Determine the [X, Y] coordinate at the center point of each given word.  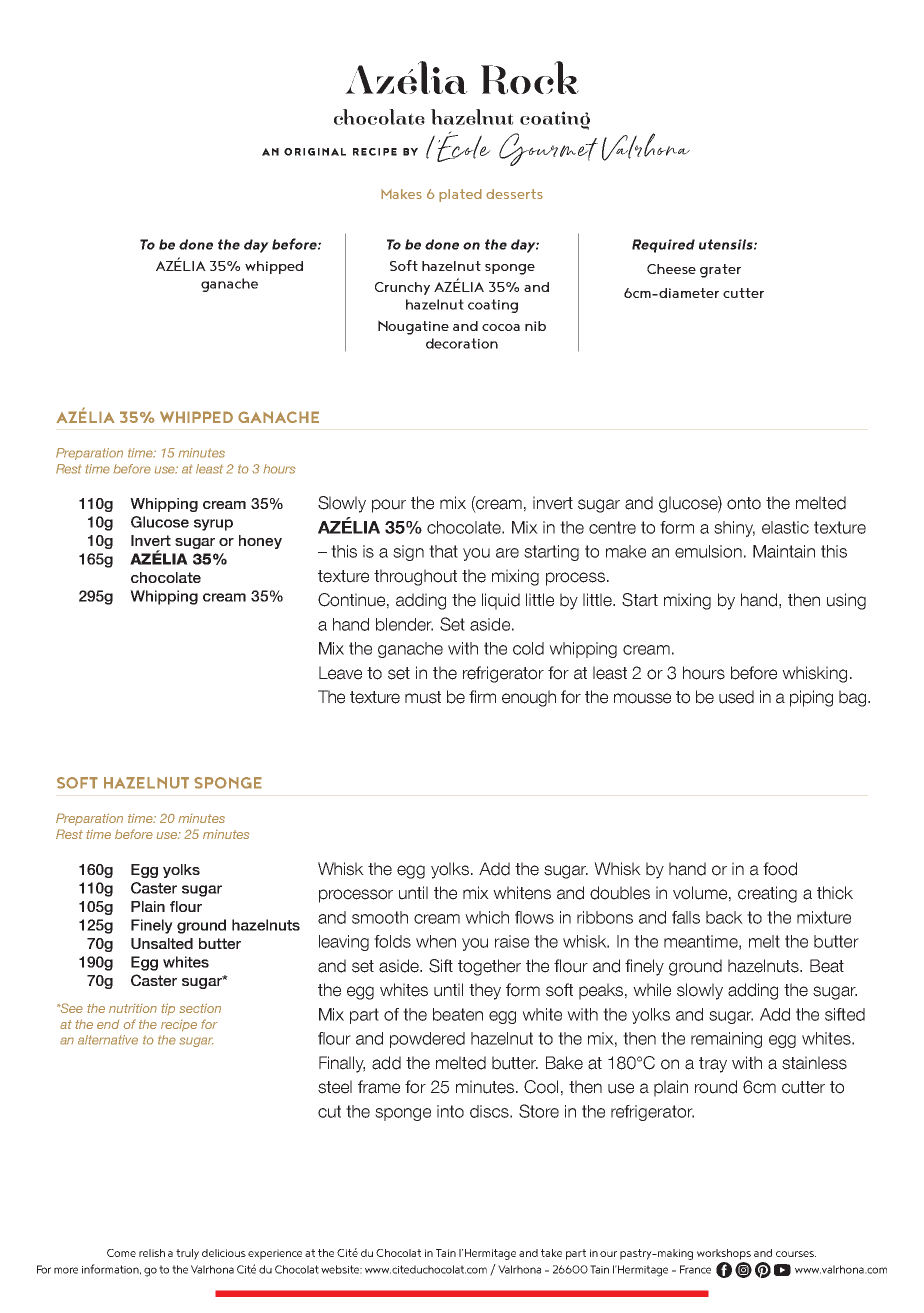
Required [663, 246]
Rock [530, 78]
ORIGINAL [315, 152]
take [551, 1253]
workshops [724, 1254]
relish [152, 1253]
